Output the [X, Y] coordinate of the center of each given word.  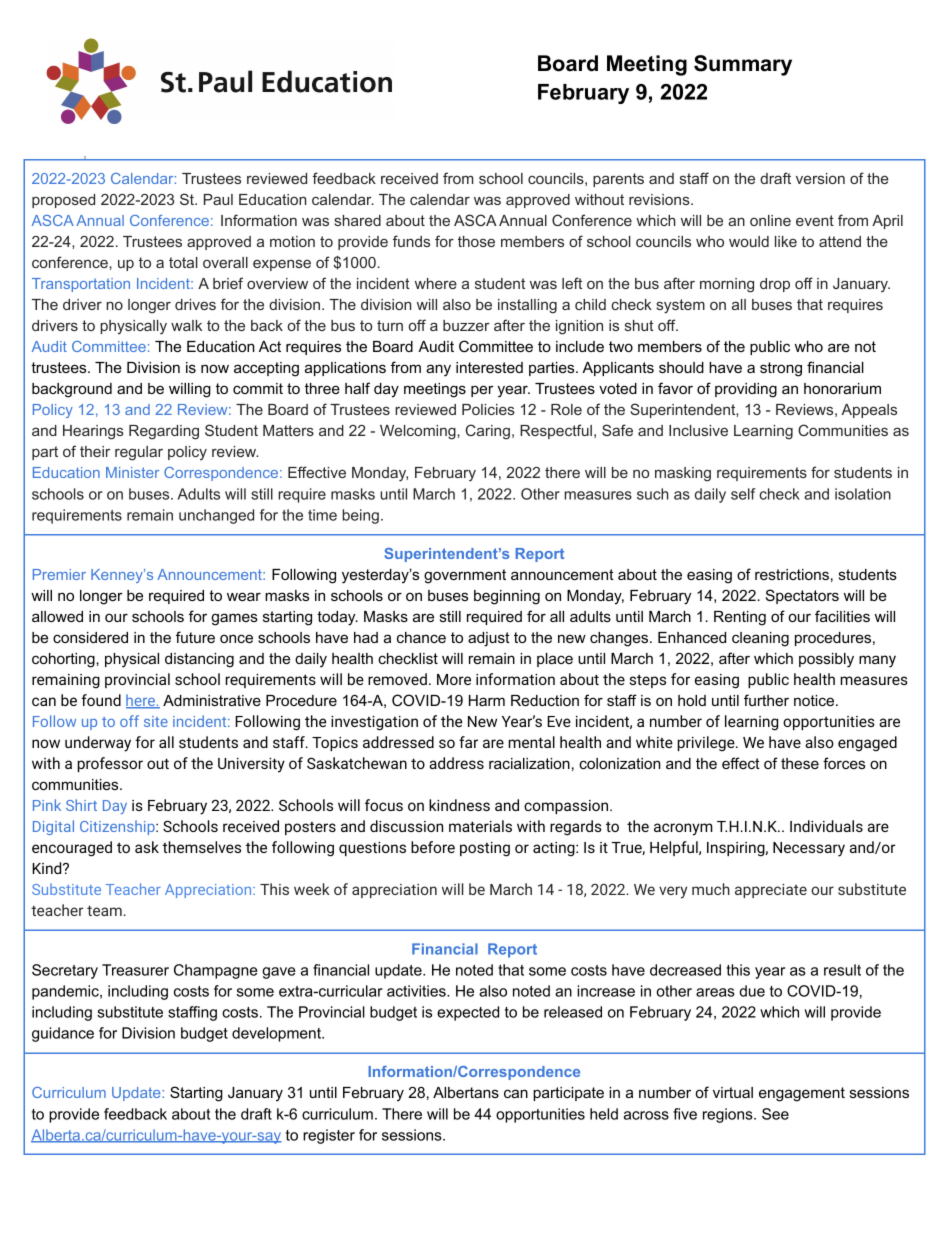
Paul [218, 199]
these [800, 763]
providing [746, 390]
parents [618, 180]
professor [110, 764]
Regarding [164, 432]
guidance [63, 1034]
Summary [743, 65]
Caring [488, 432]
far [468, 742]
